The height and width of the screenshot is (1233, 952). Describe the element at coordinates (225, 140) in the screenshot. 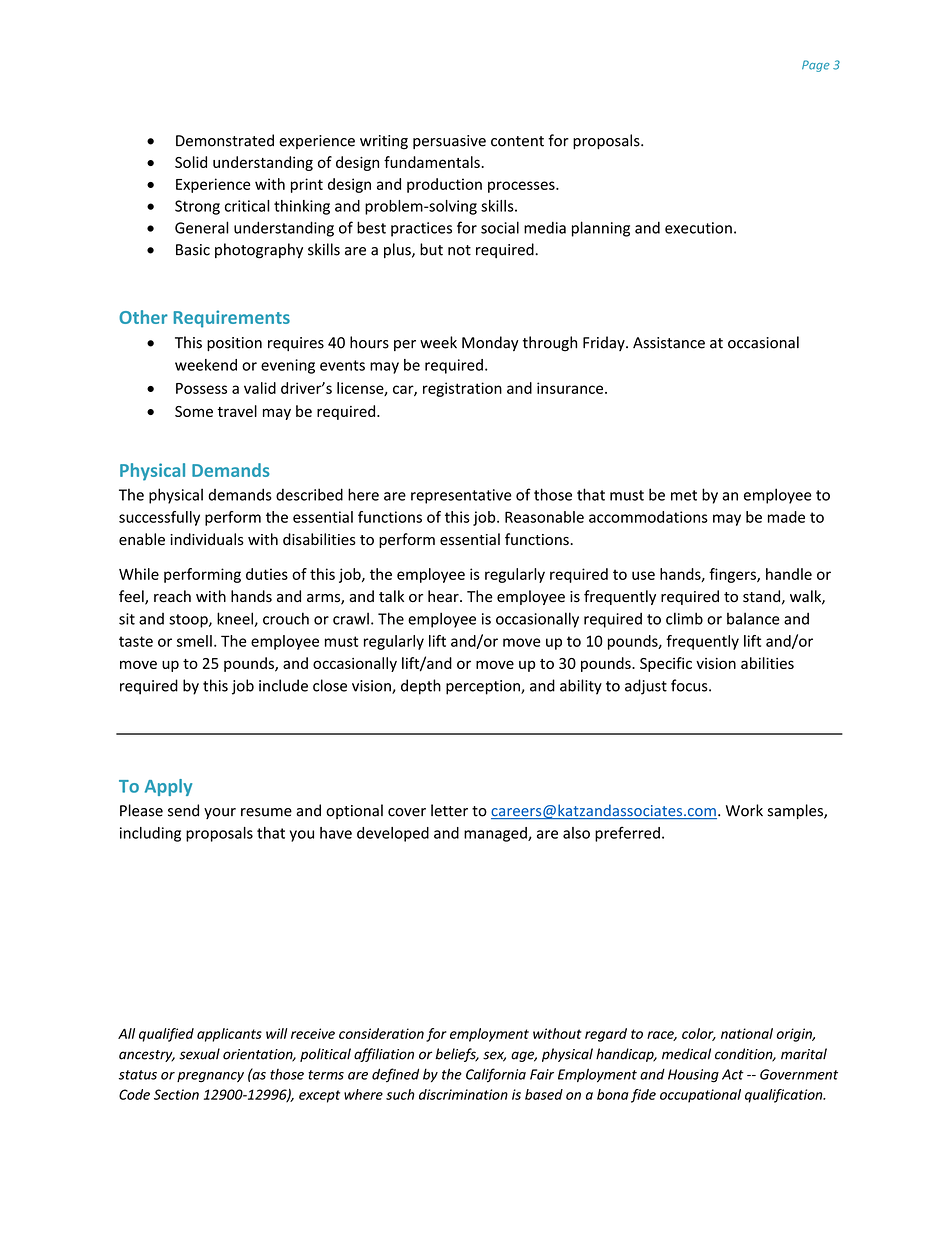

I see `Demonstrated` at that location.
